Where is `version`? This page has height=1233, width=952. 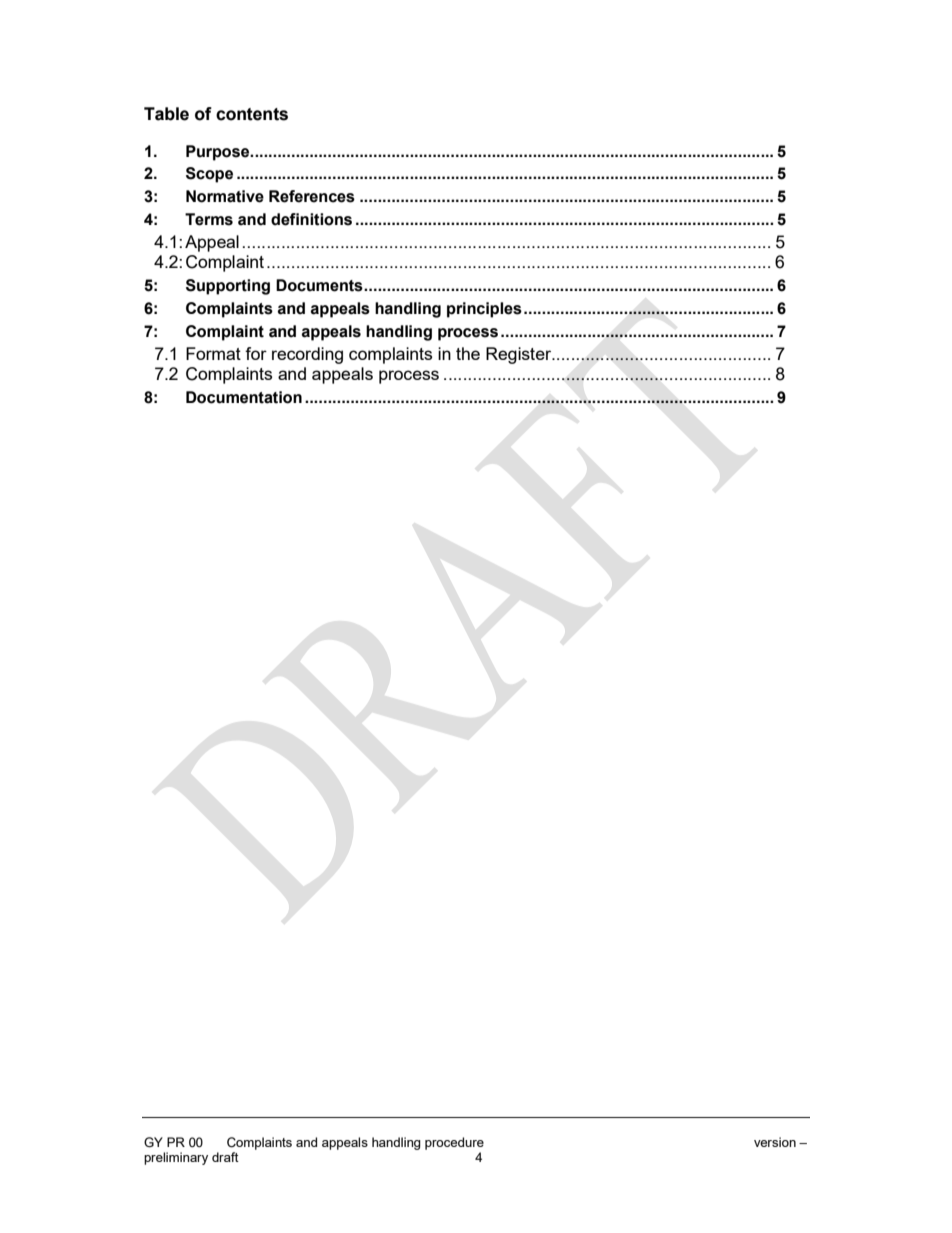 version is located at coordinates (775, 1142).
